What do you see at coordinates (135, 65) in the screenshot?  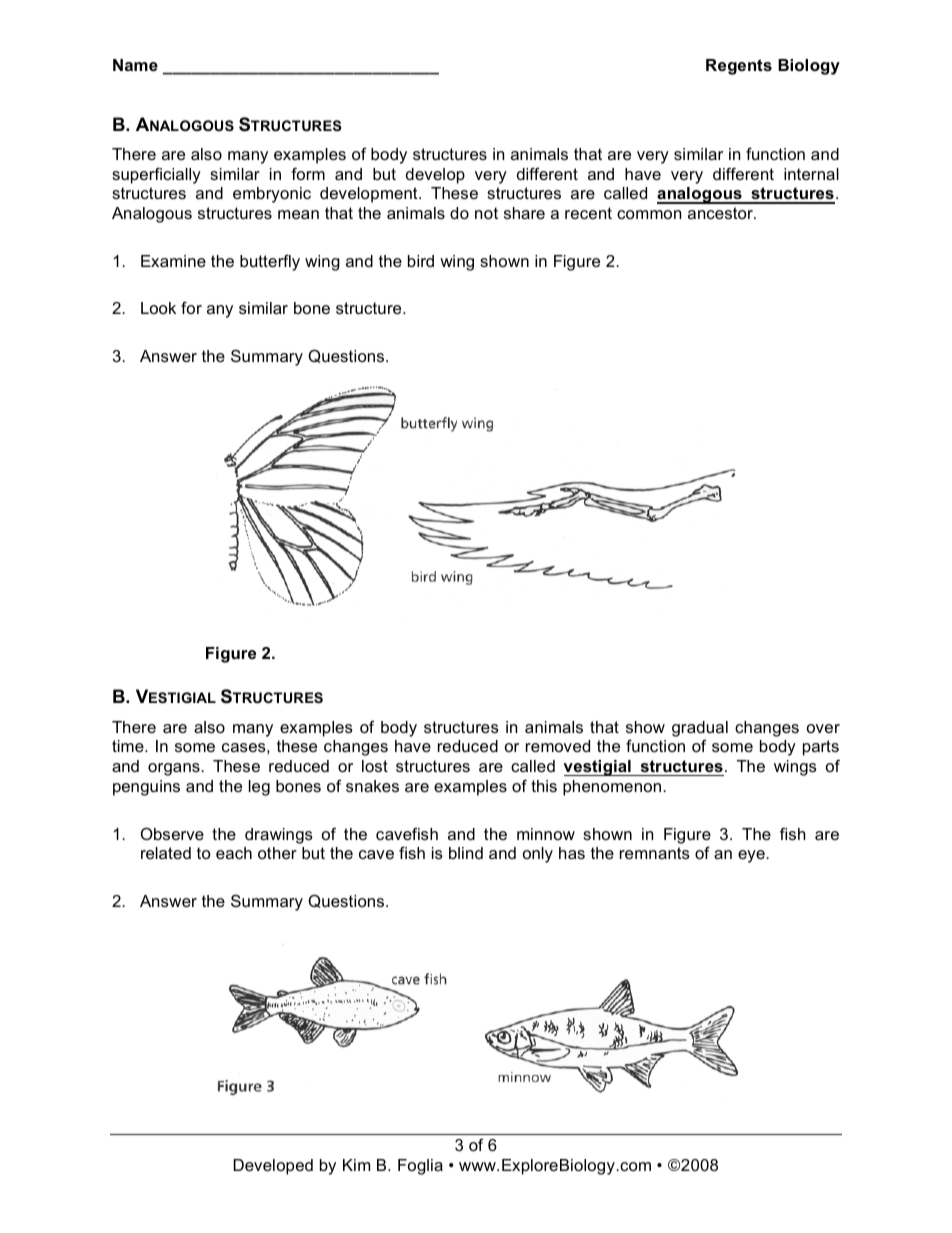 I see `Name` at bounding box center [135, 65].
